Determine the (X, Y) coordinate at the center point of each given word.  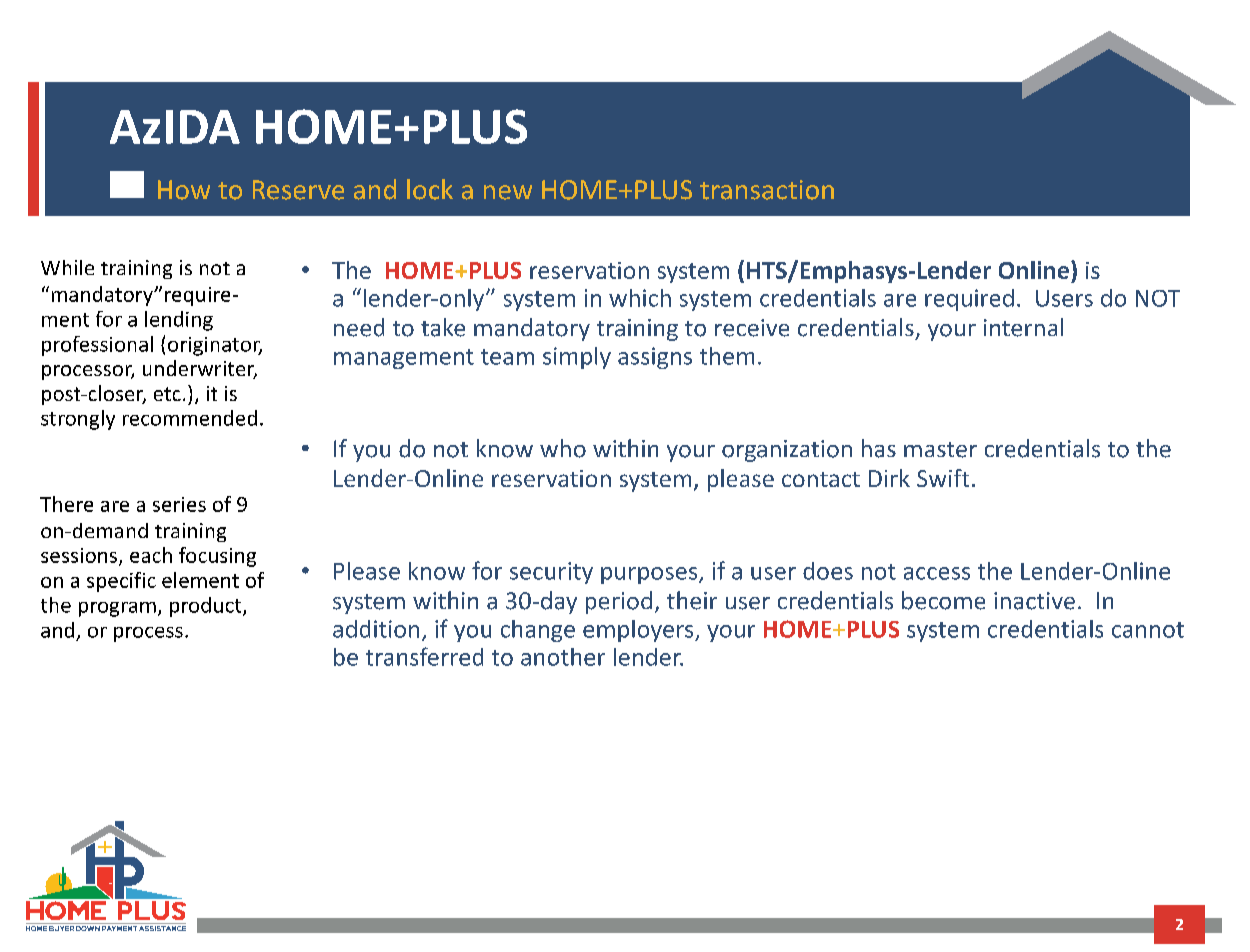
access (937, 573)
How (184, 190)
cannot (1148, 630)
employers (639, 631)
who (563, 448)
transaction (767, 190)
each (151, 555)
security (551, 573)
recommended (190, 418)
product (207, 607)
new (508, 192)
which (640, 298)
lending (179, 321)
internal (1023, 327)
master (940, 450)
